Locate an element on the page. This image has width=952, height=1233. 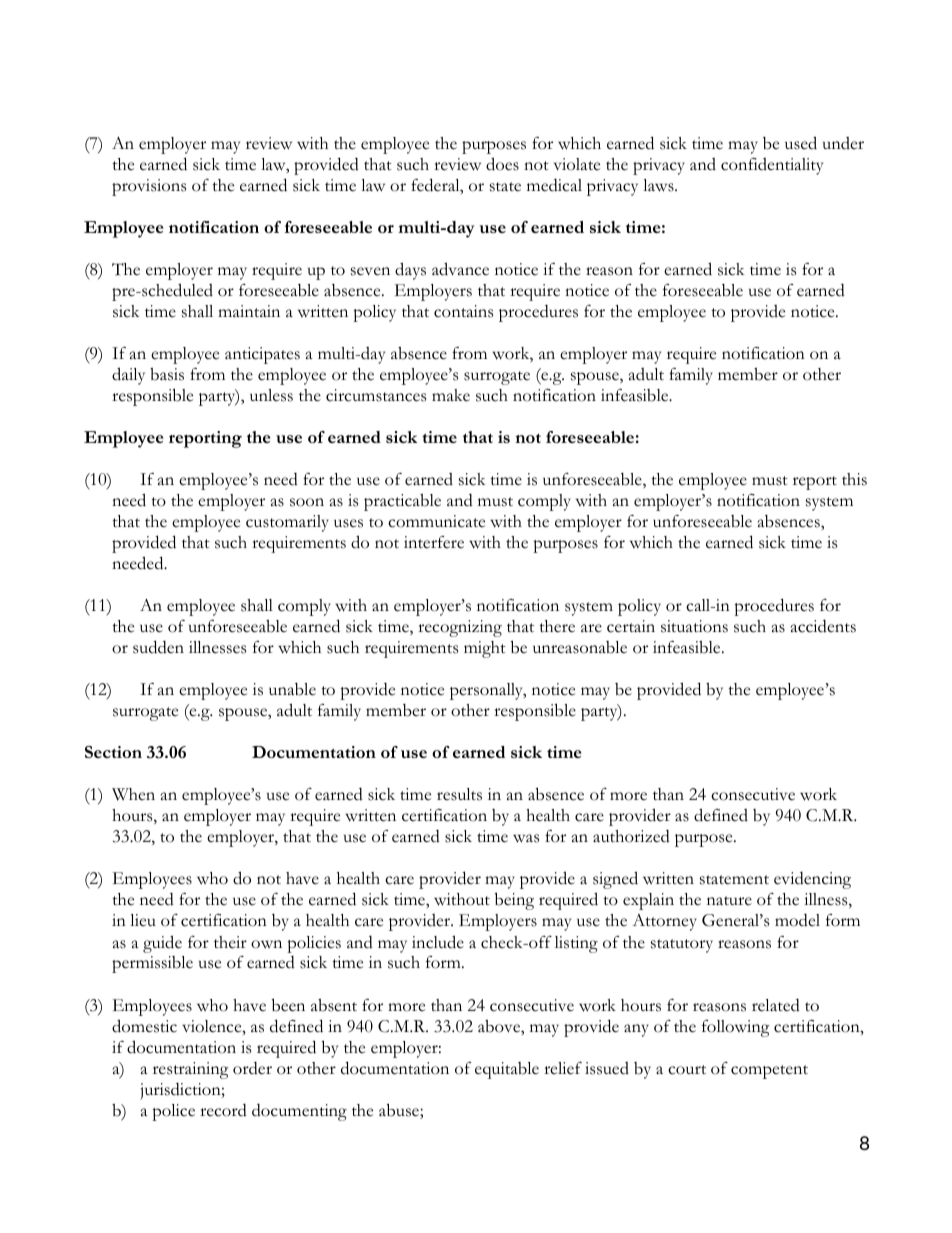
confidentiality is located at coordinates (772, 166).
